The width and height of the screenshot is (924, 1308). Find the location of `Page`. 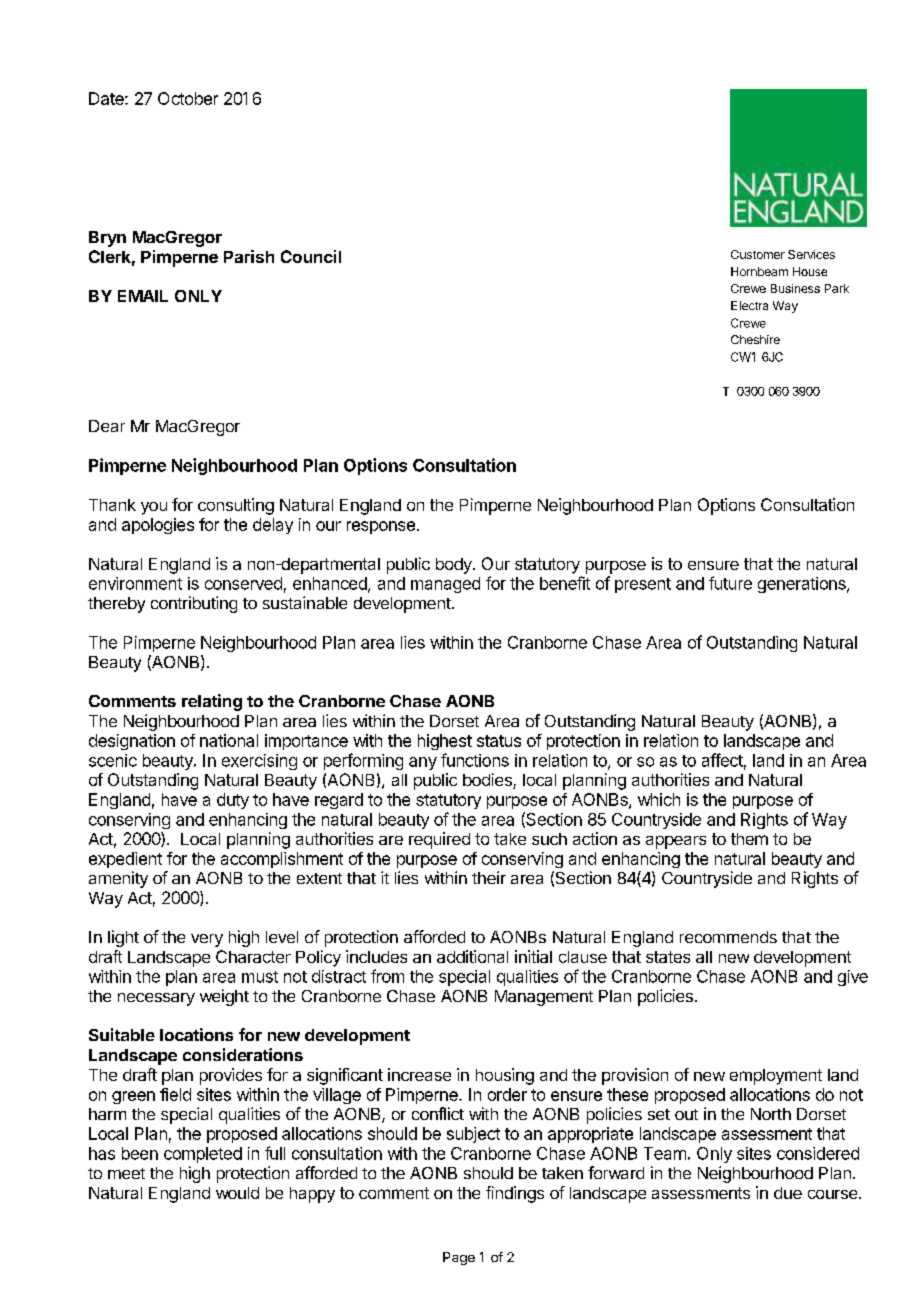

Page is located at coordinates (459, 1258).
